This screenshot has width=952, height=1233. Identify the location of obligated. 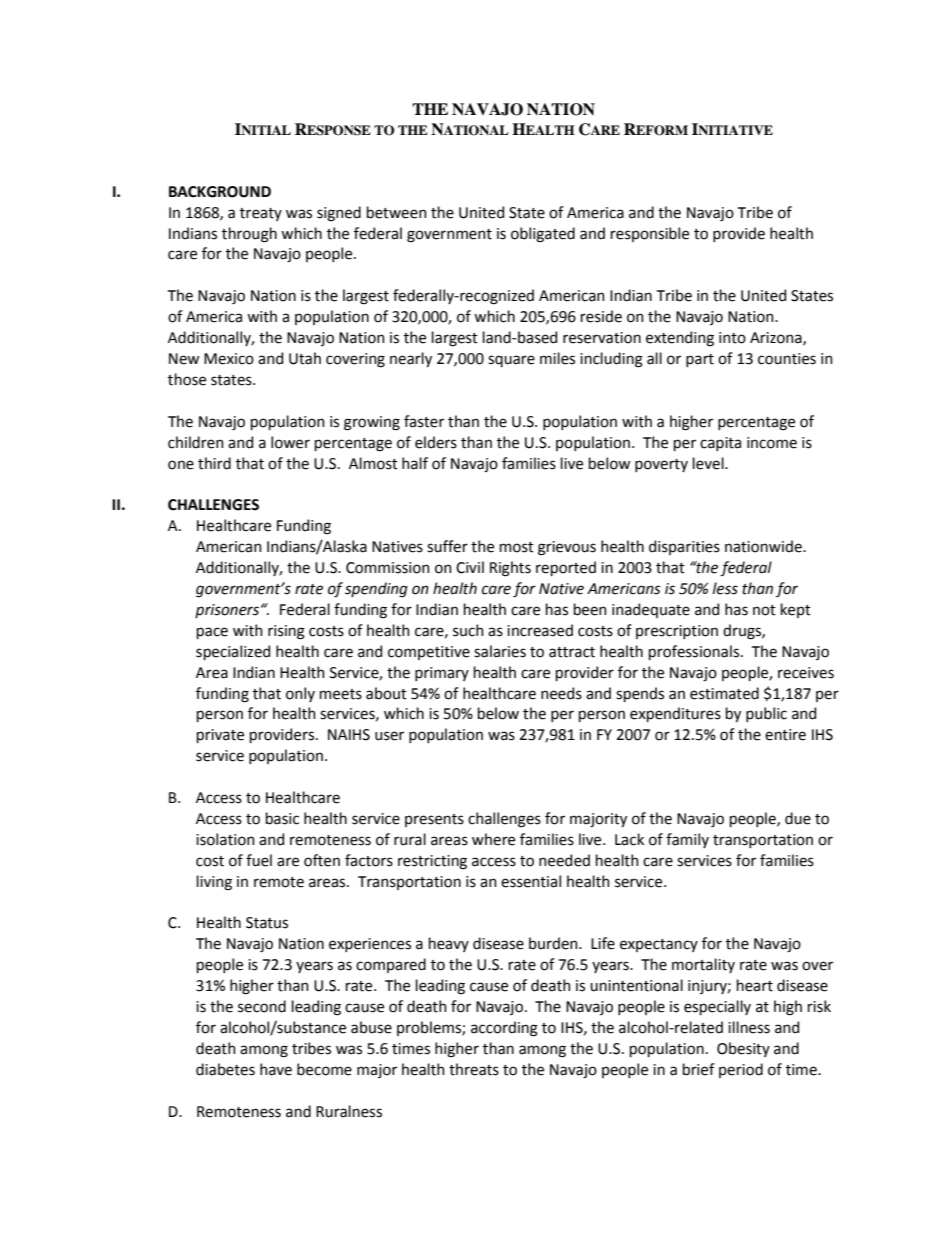
(543, 235).
